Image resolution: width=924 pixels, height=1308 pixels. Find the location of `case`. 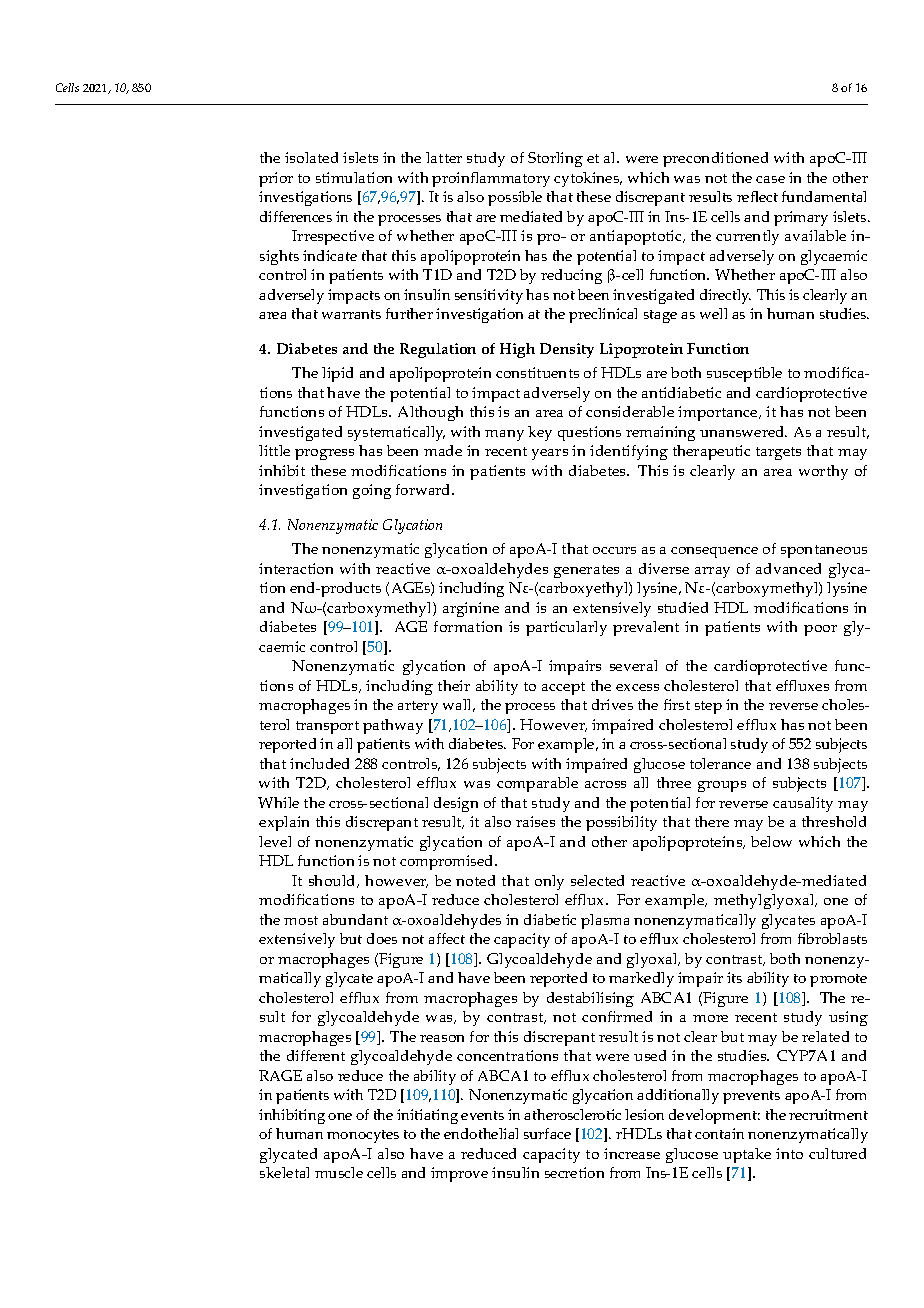

case is located at coordinates (770, 179).
